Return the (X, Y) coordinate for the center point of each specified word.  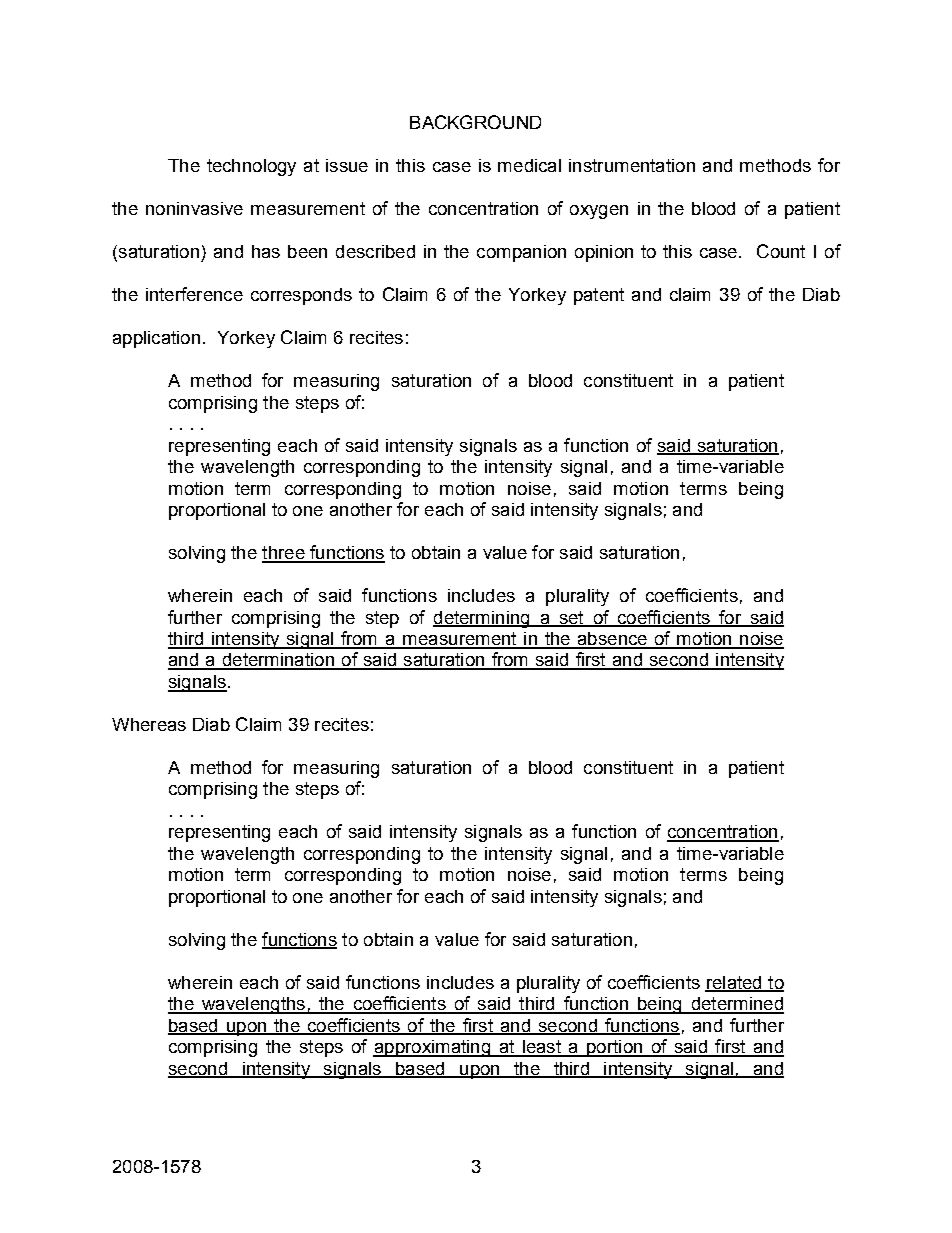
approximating (432, 1048)
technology (251, 167)
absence (612, 640)
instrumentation (632, 165)
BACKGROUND (475, 122)
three (284, 554)
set (571, 618)
